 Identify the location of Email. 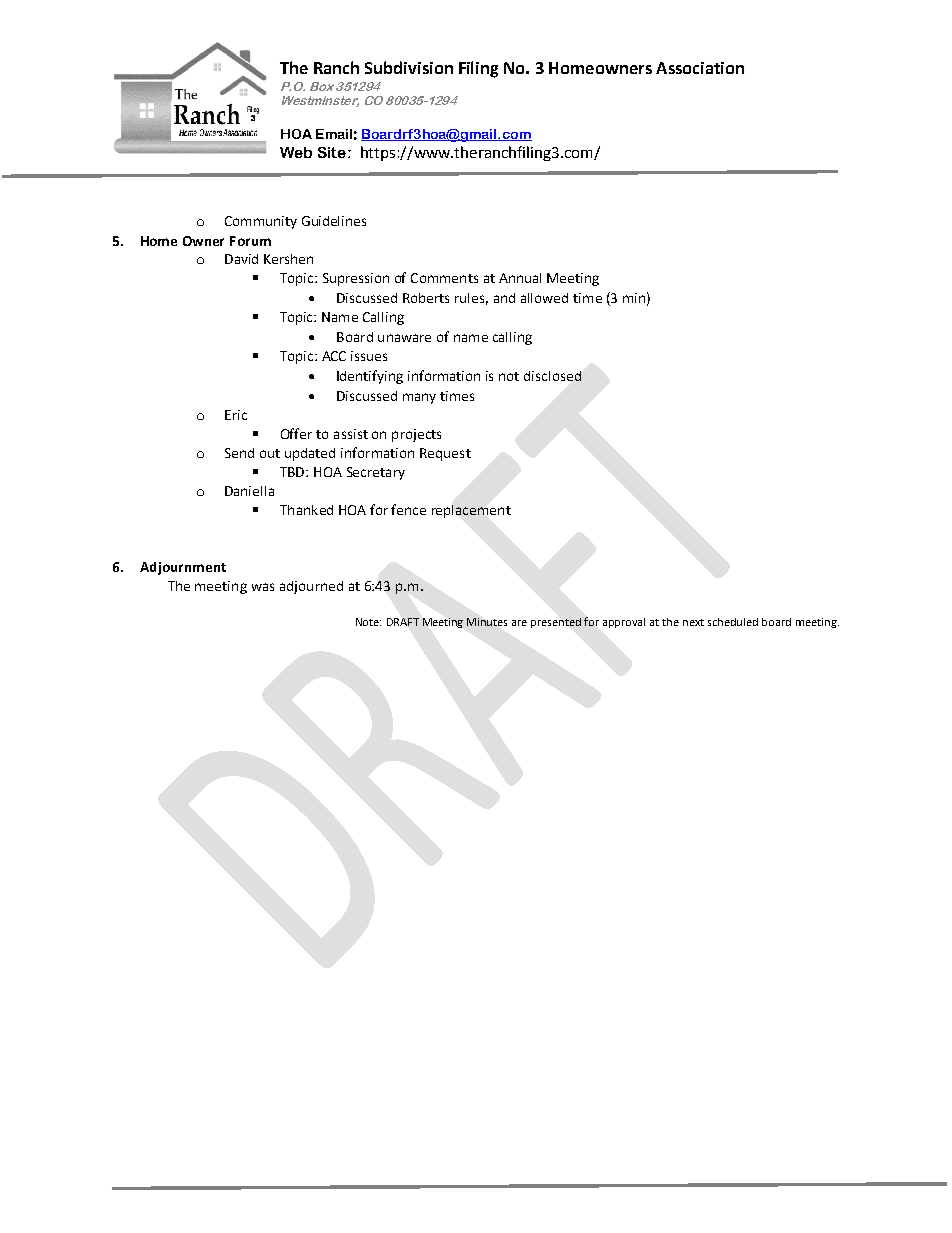
(334, 134).
